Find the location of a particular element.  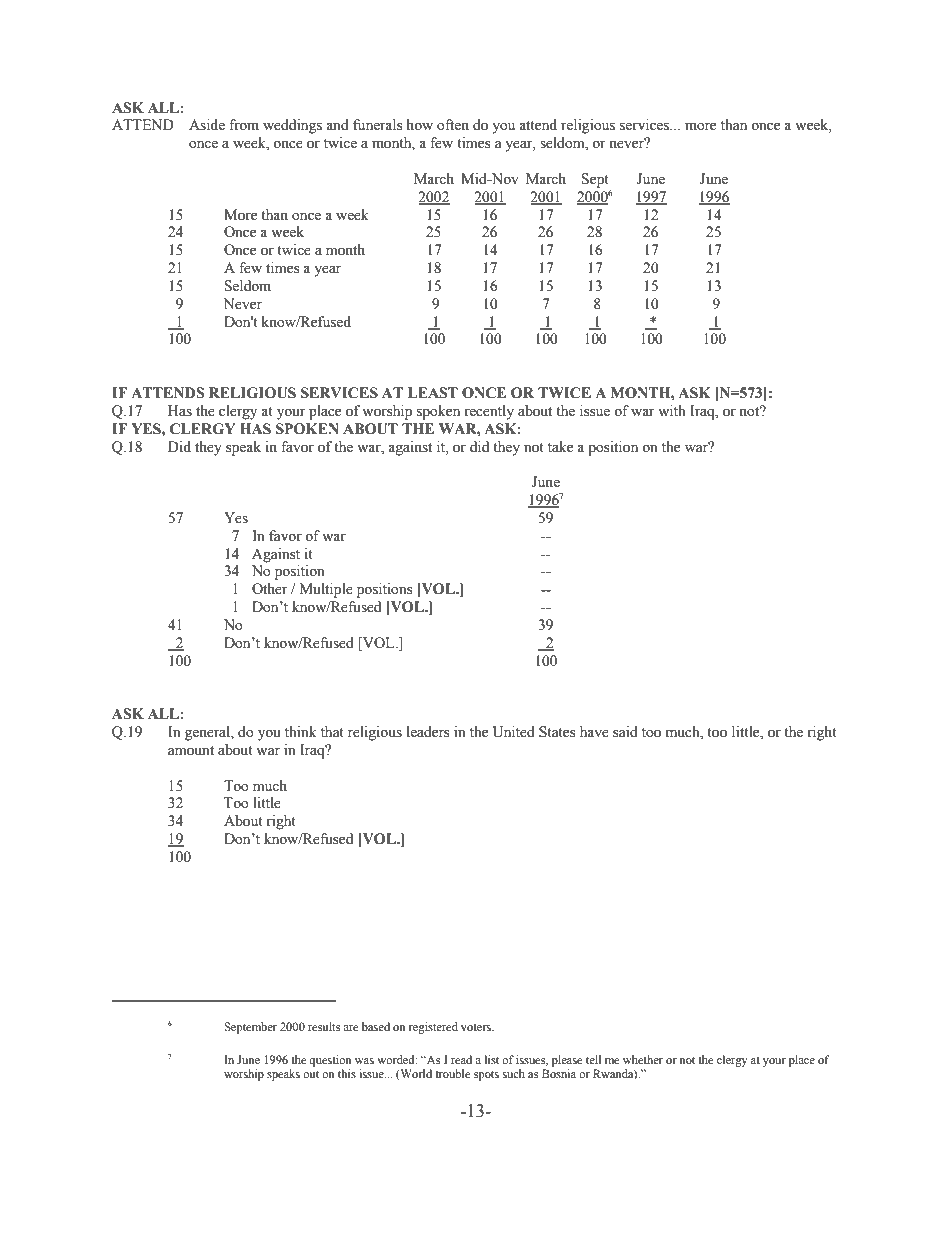

Other is located at coordinates (270, 589).
